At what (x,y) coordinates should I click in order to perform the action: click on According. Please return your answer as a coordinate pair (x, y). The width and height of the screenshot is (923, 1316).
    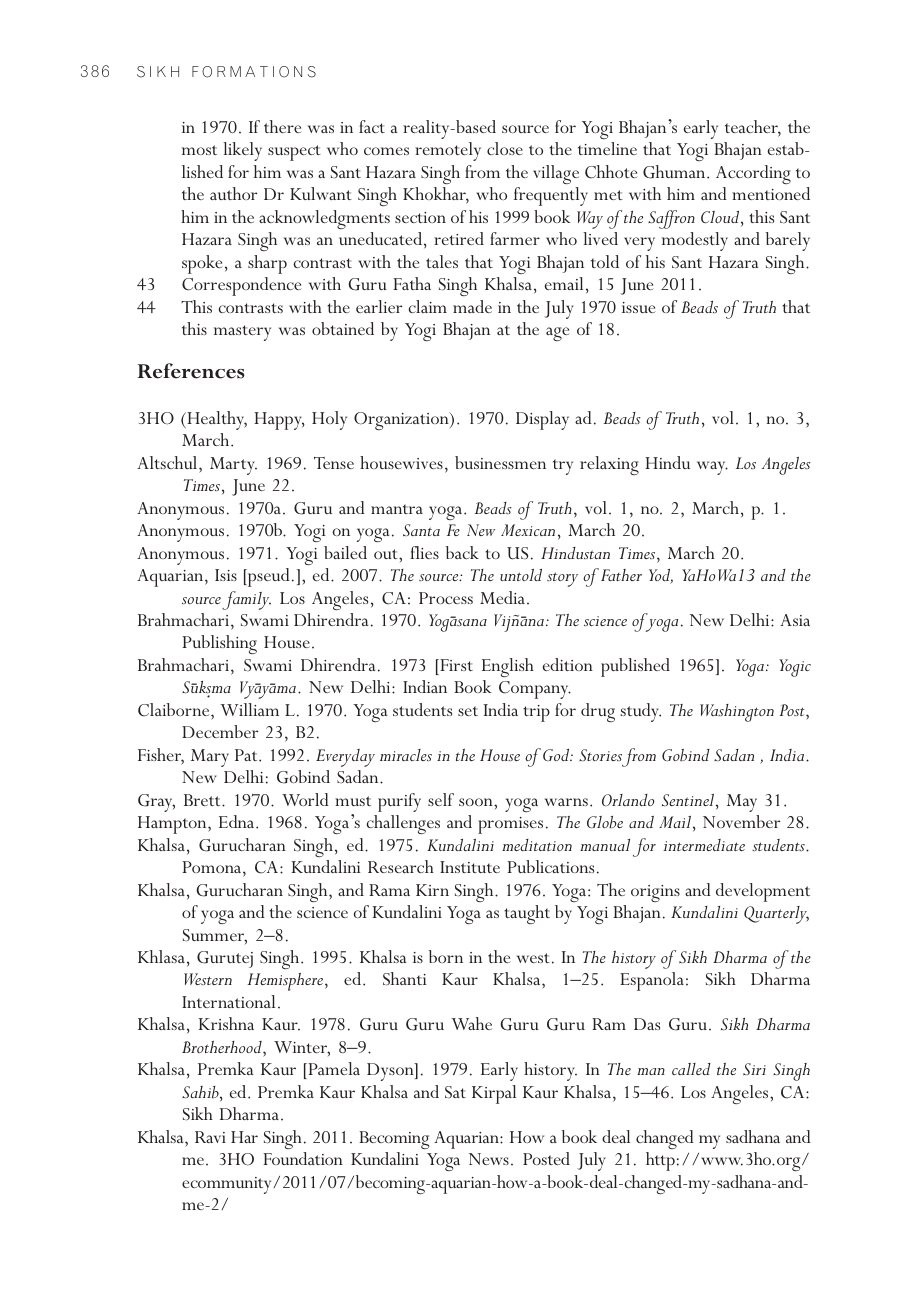
    Looking at the image, I should click on (753, 174).
